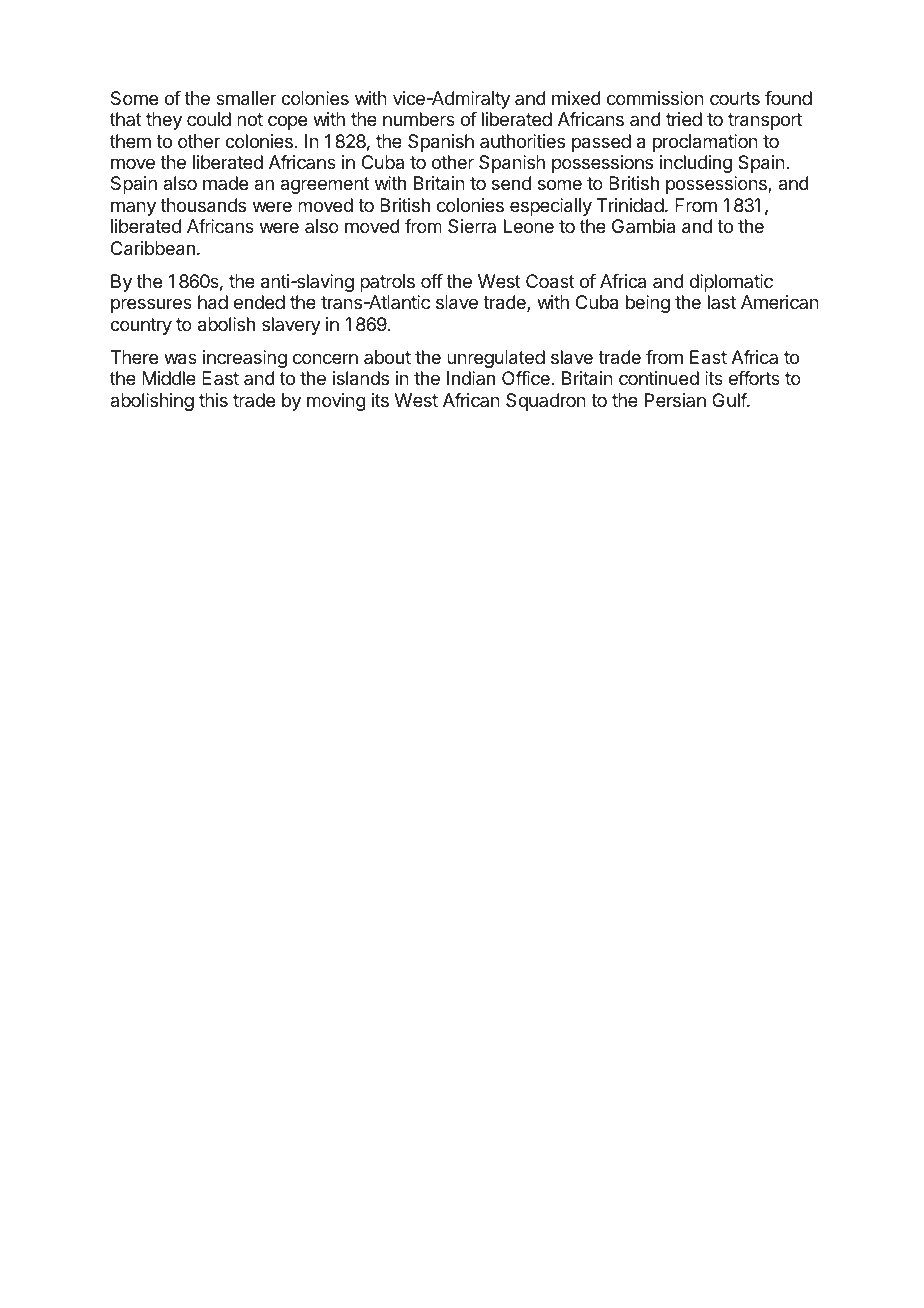  Describe the element at coordinates (722, 302) in the page. I see `last` at that location.
